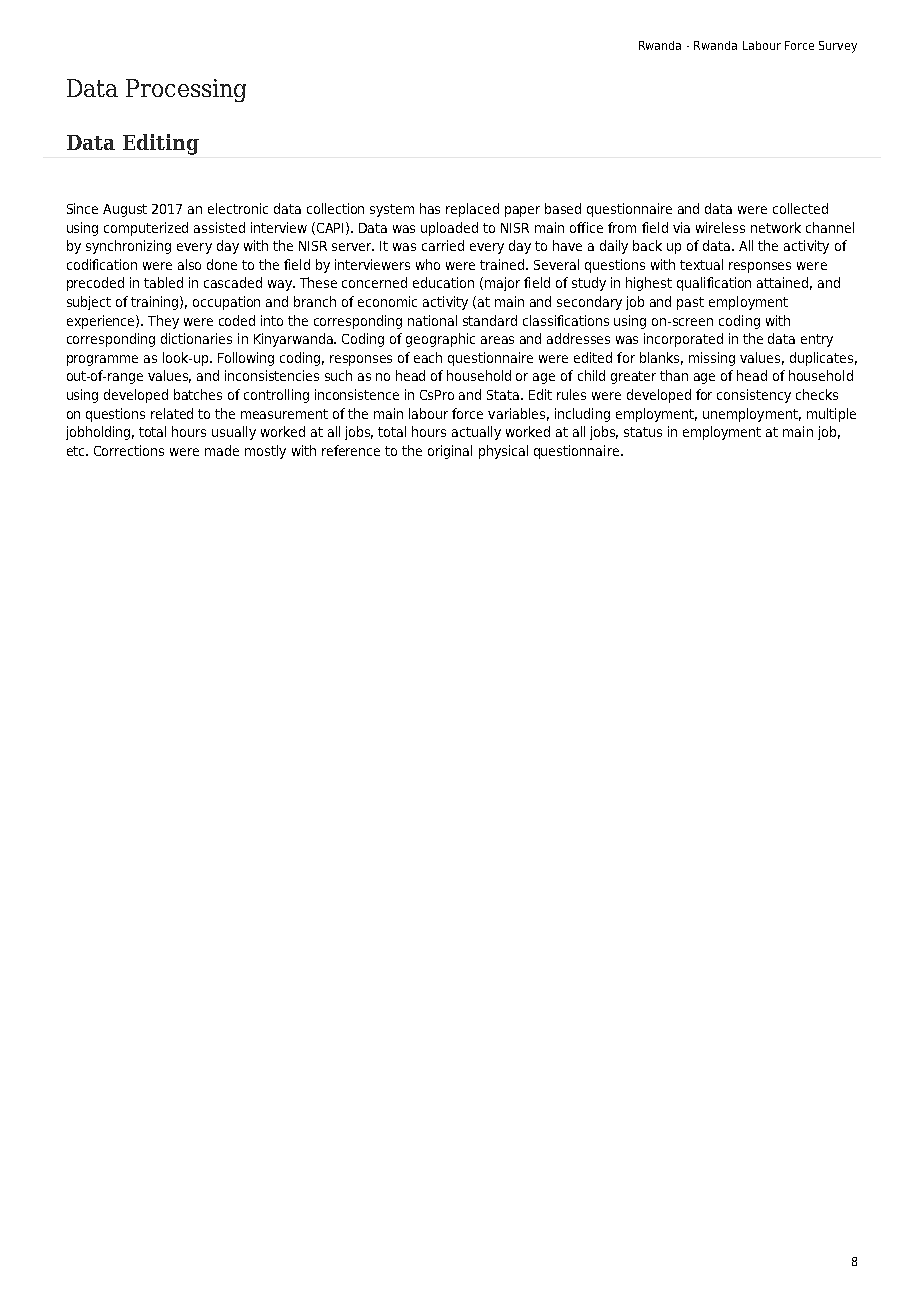  Describe the element at coordinates (430, 208) in the screenshot. I see `has` at that location.
